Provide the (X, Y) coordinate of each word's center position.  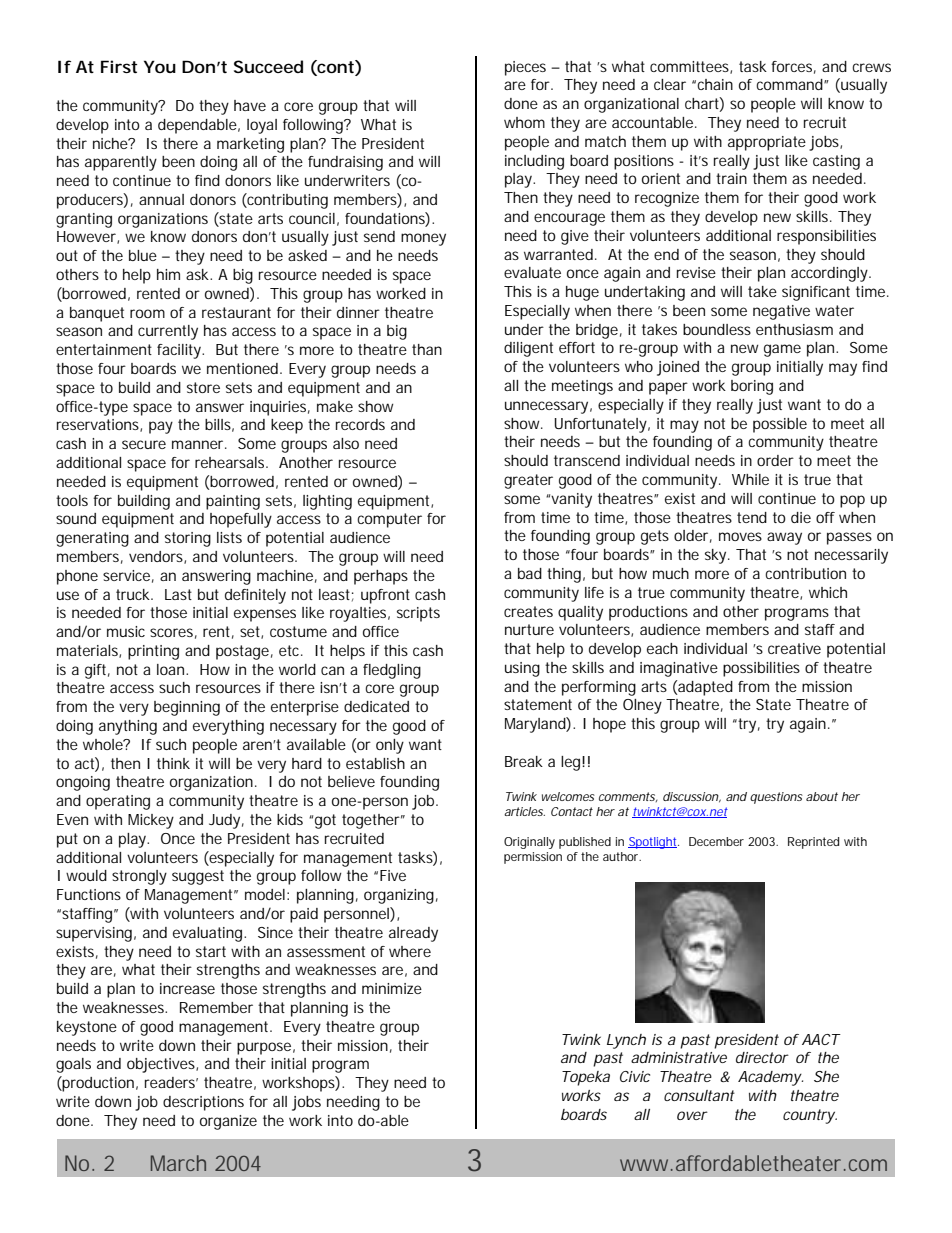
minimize (392, 988)
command (790, 84)
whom (524, 122)
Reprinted (813, 843)
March (178, 1163)
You (160, 66)
